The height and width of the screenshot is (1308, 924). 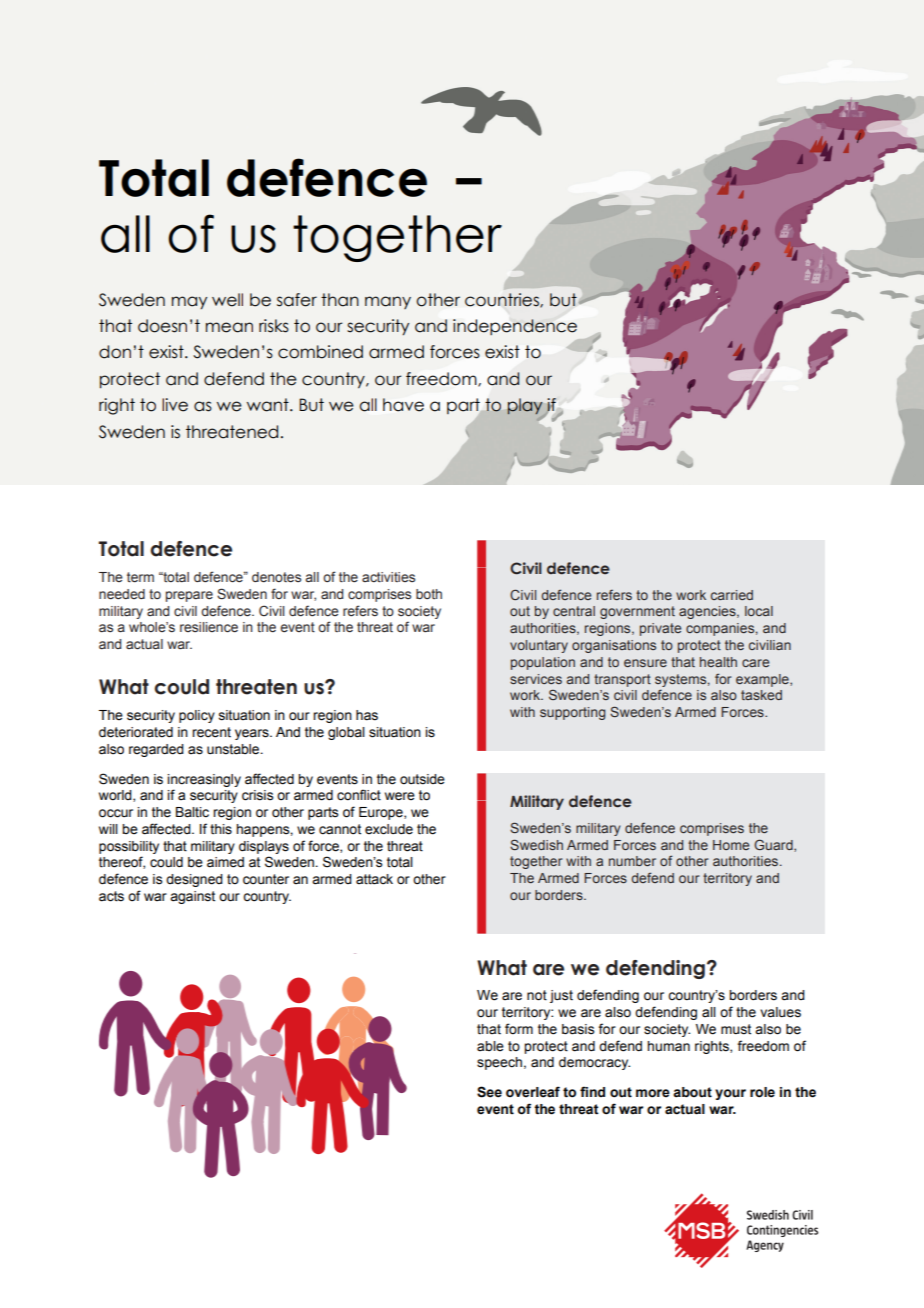 I want to click on has, so click(x=367, y=715).
